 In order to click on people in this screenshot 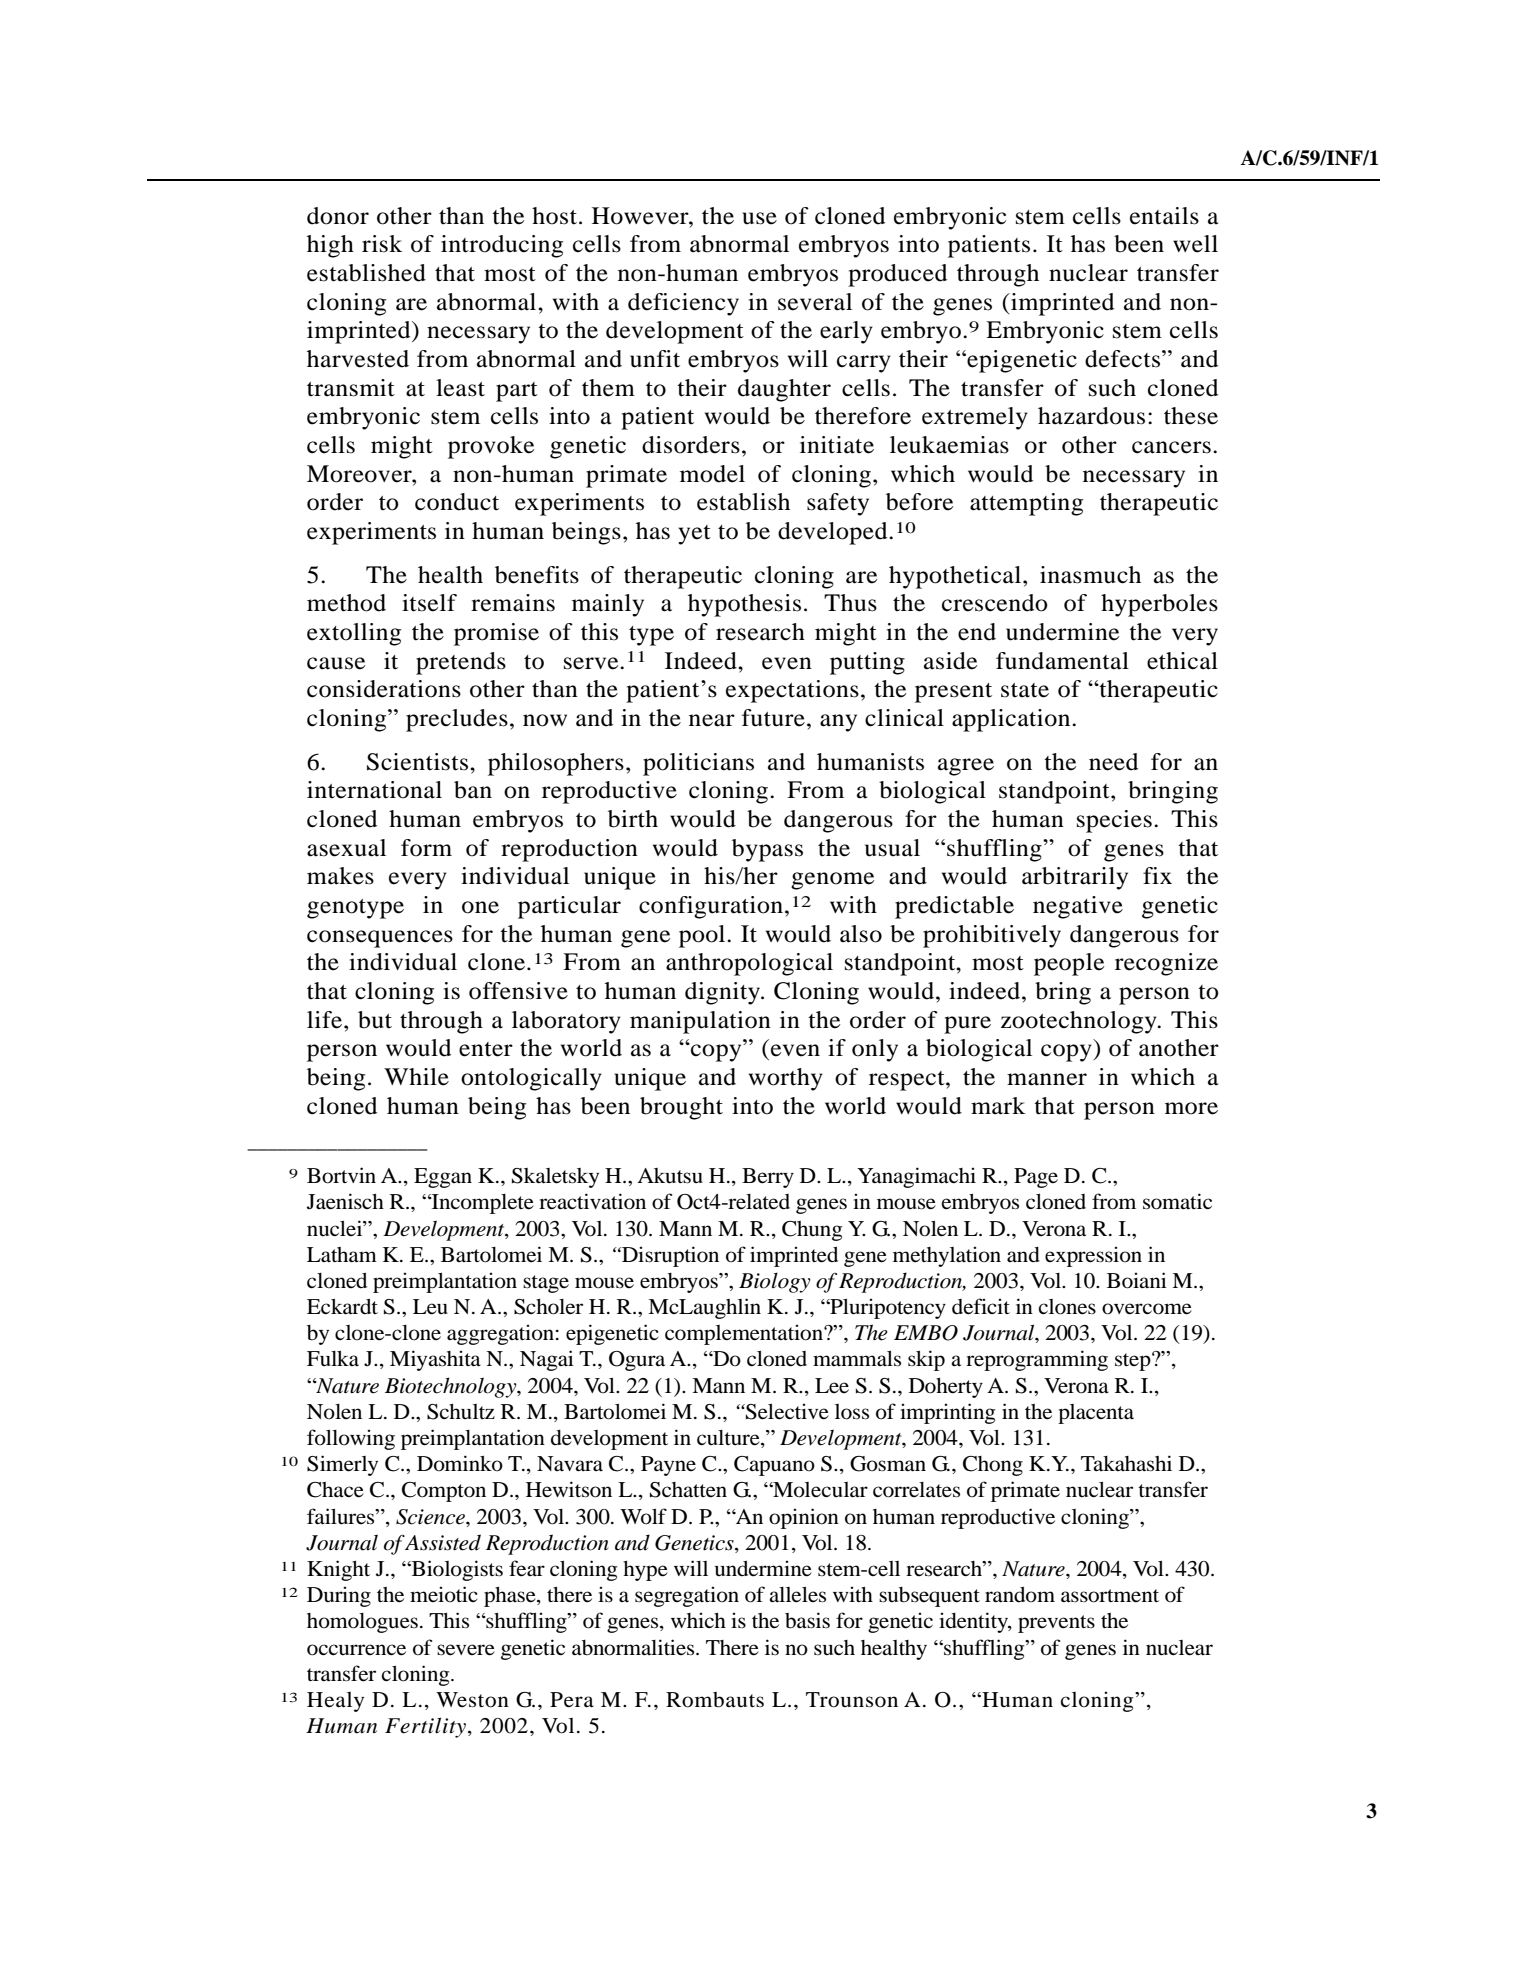, I will do `click(1069, 964)`.
